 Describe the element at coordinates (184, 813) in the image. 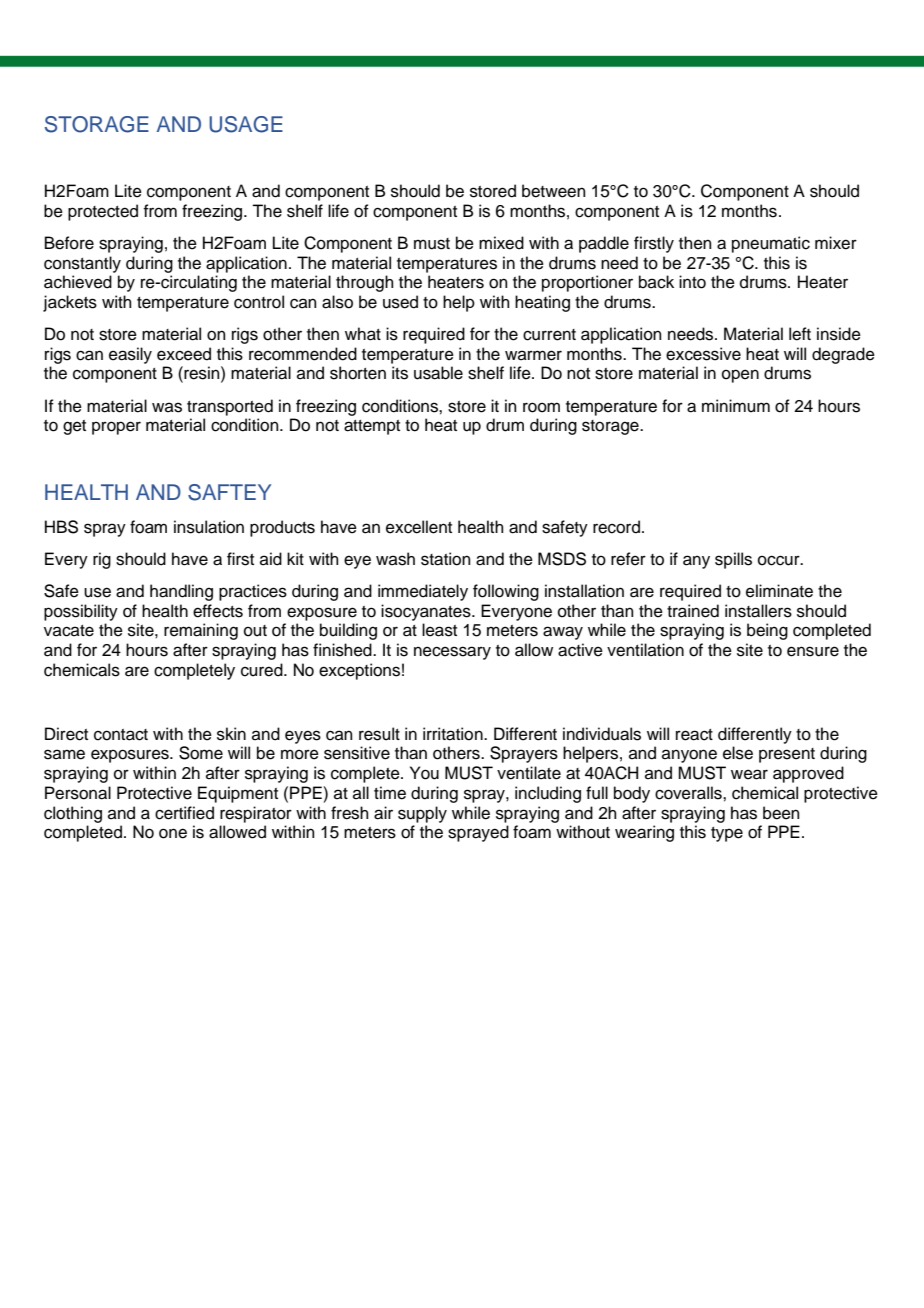

I see `certified` at that location.
